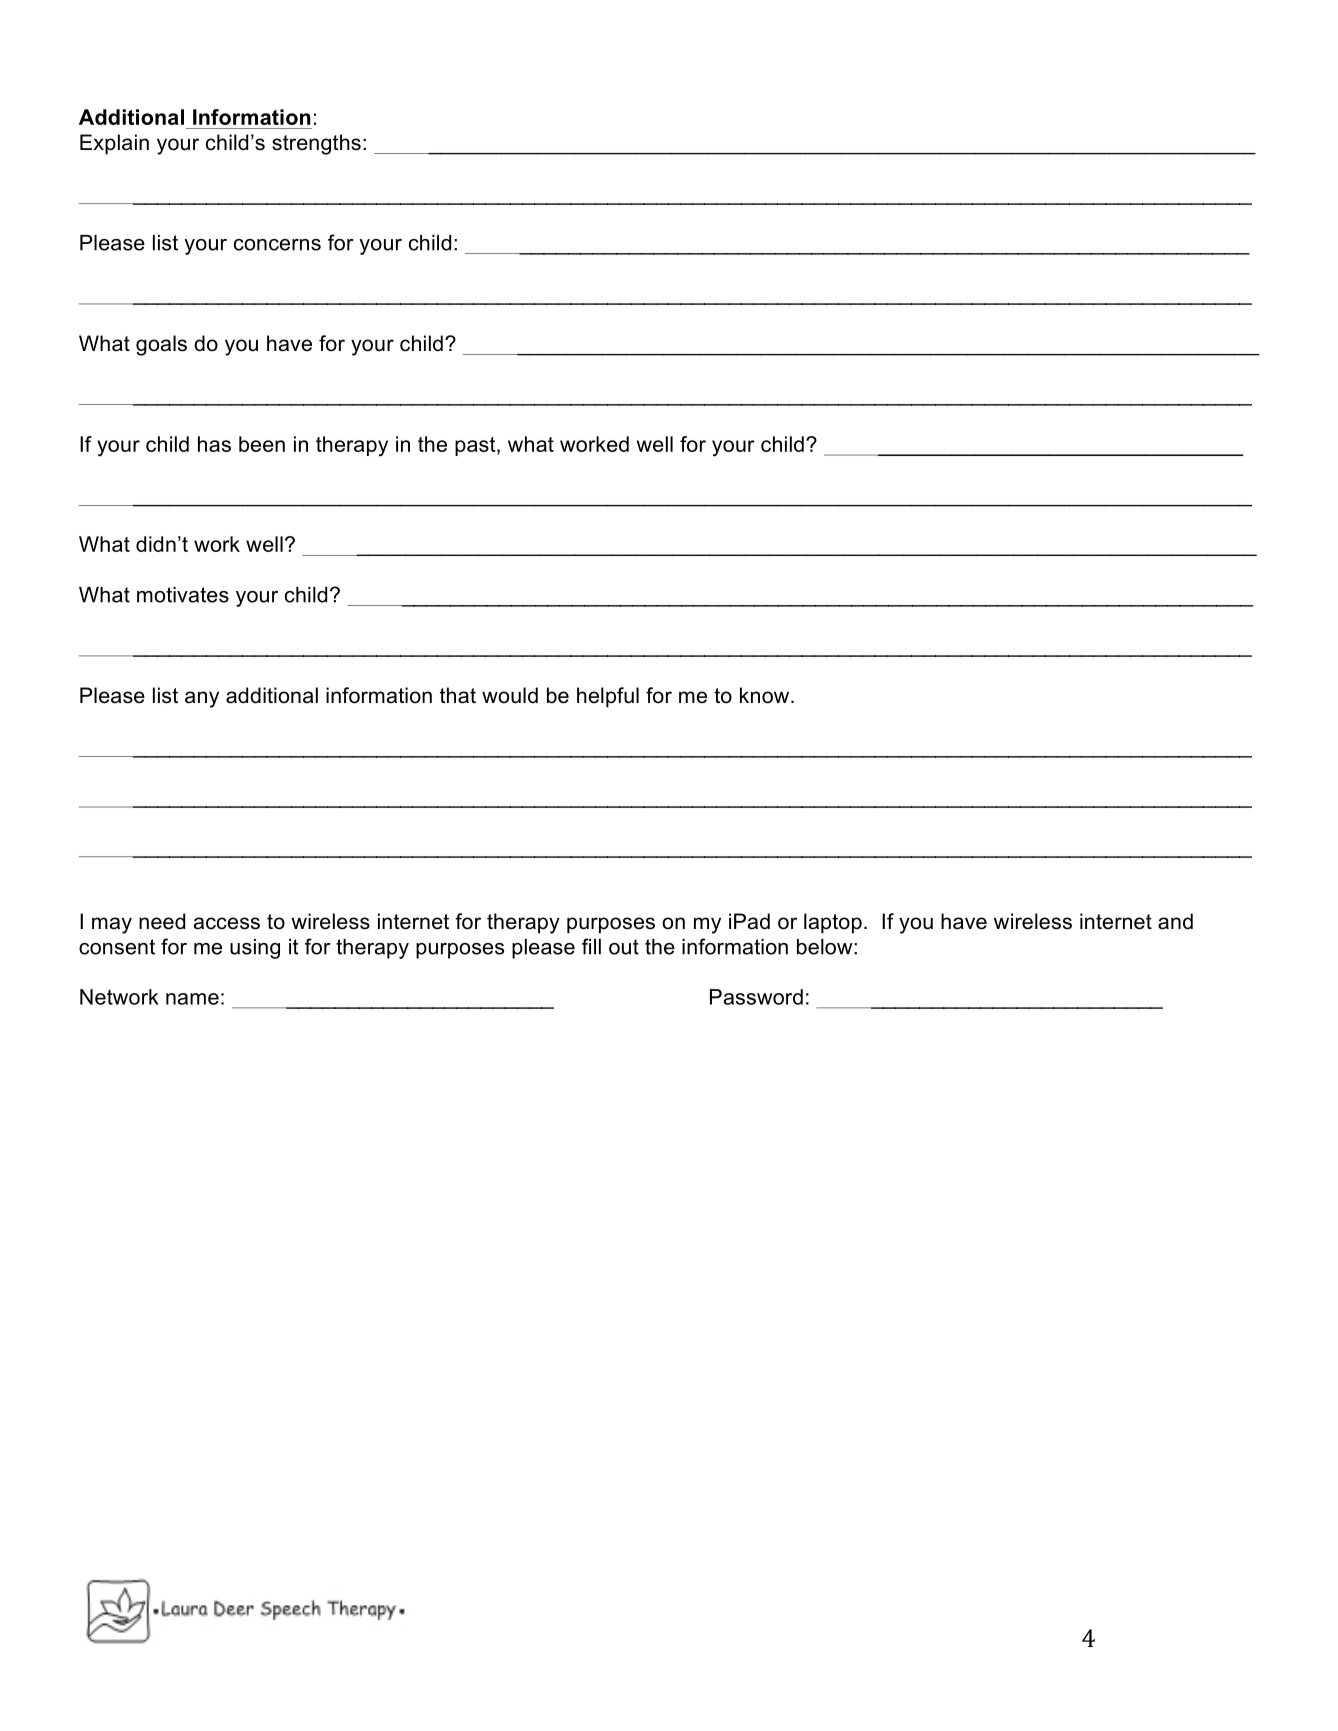 The height and width of the page is (1731, 1338). What do you see at coordinates (202, 699) in the page?
I see `any` at bounding box center [202, 699].
